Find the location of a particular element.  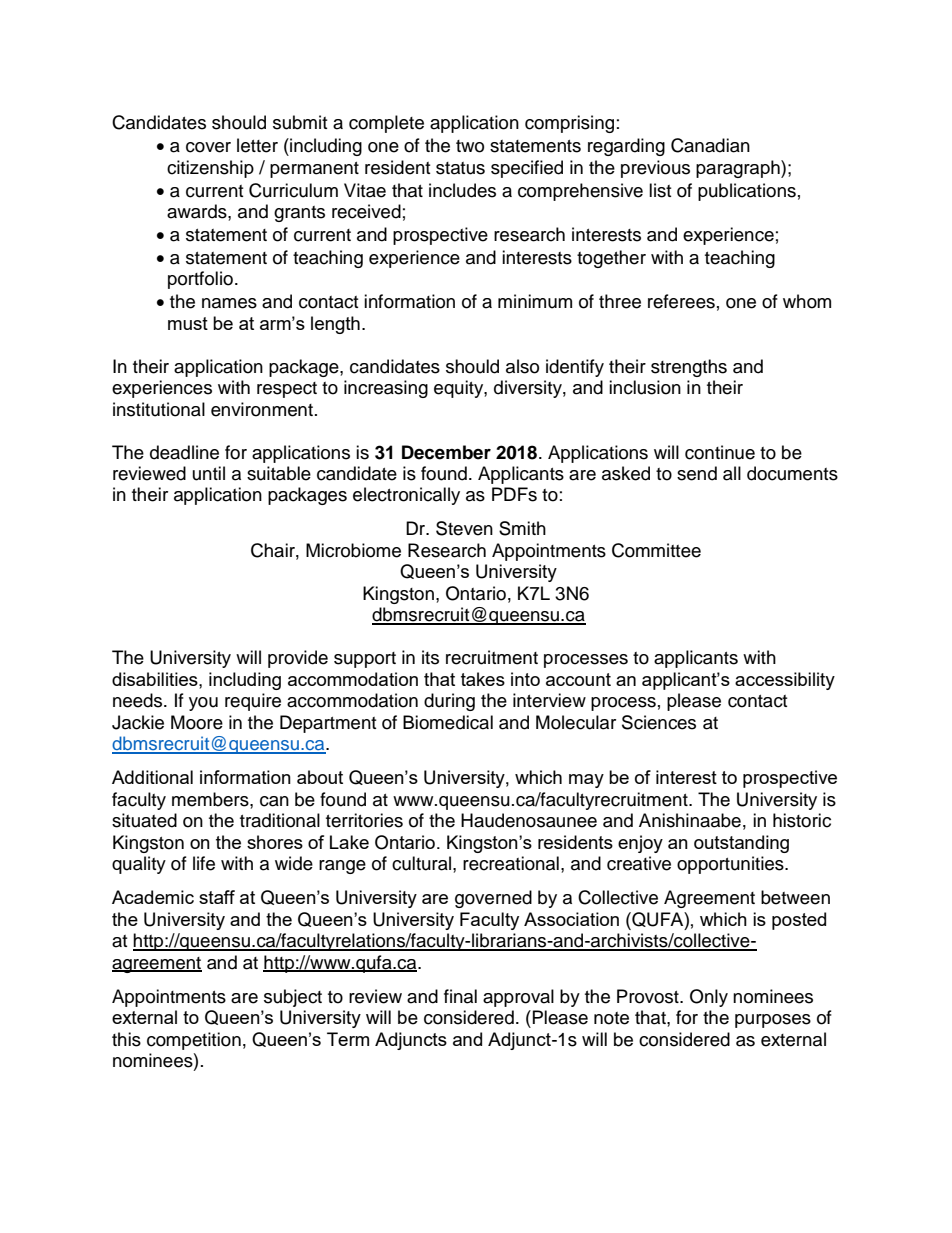

Steven is located at coordinates (464, 528).
